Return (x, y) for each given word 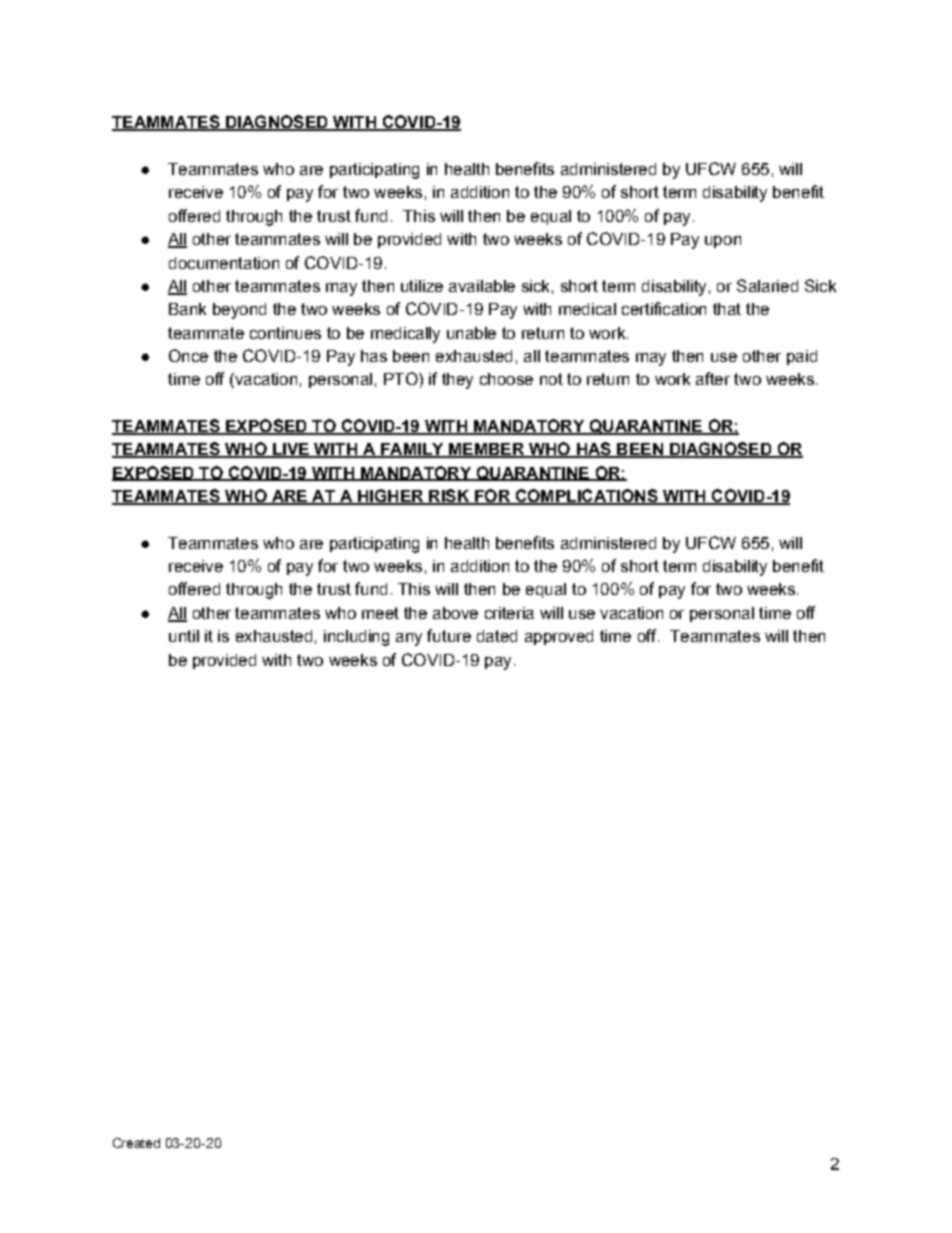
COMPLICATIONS (586, 497)
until (184, 636)
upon (723, 242)
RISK (449, 497)
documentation (224, 263)
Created (136, 1143)
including (356, 638)
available (482, 286)
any (409, 639)
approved (559, 637)
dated (497, 636)
